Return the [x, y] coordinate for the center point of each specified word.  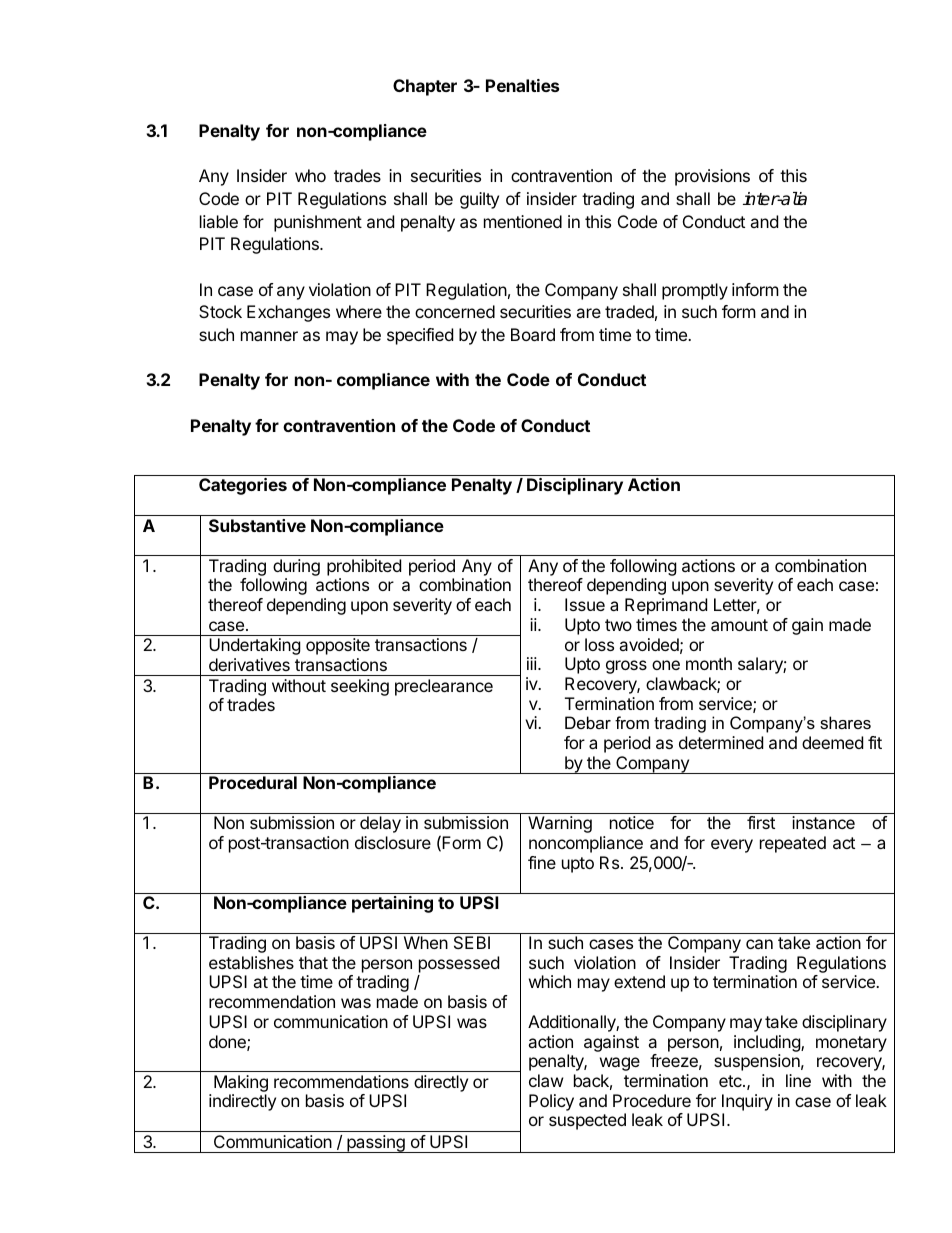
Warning [560, 824]
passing [376, 1144]
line [798, 1080]
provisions [712, 177]
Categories [243, 486]
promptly [695, 291]
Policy [551, 1102]
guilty [479, 200]
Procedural [253, 782]
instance [823, 822]
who [310, 175]
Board [533, 334]
